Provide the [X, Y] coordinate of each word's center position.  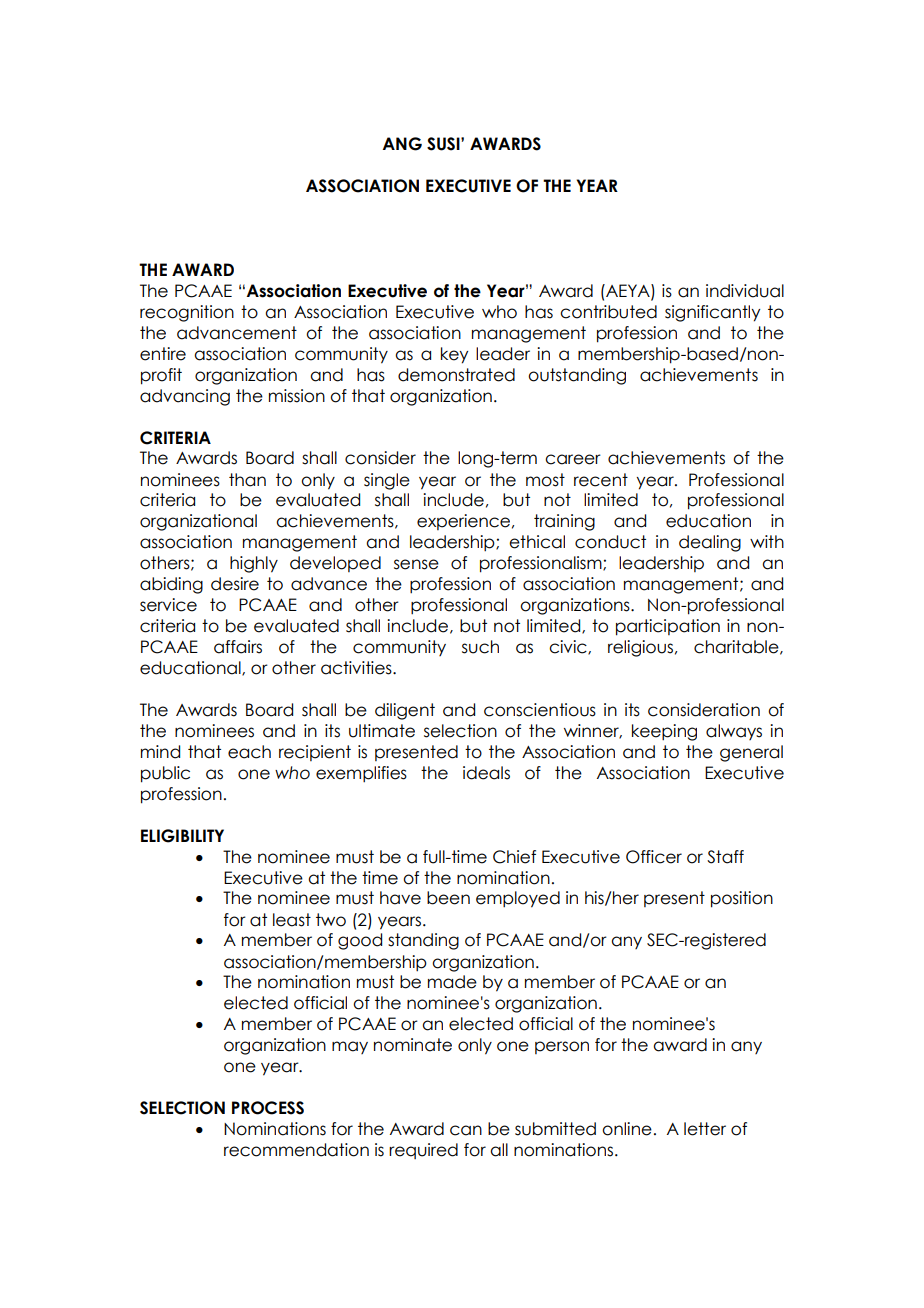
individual [745, 291]
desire [235, 584]
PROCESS [268, 1108]
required [423, 1151]
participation [668, 627]
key [454, 355]
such [480, 647]
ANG [402, 144]
